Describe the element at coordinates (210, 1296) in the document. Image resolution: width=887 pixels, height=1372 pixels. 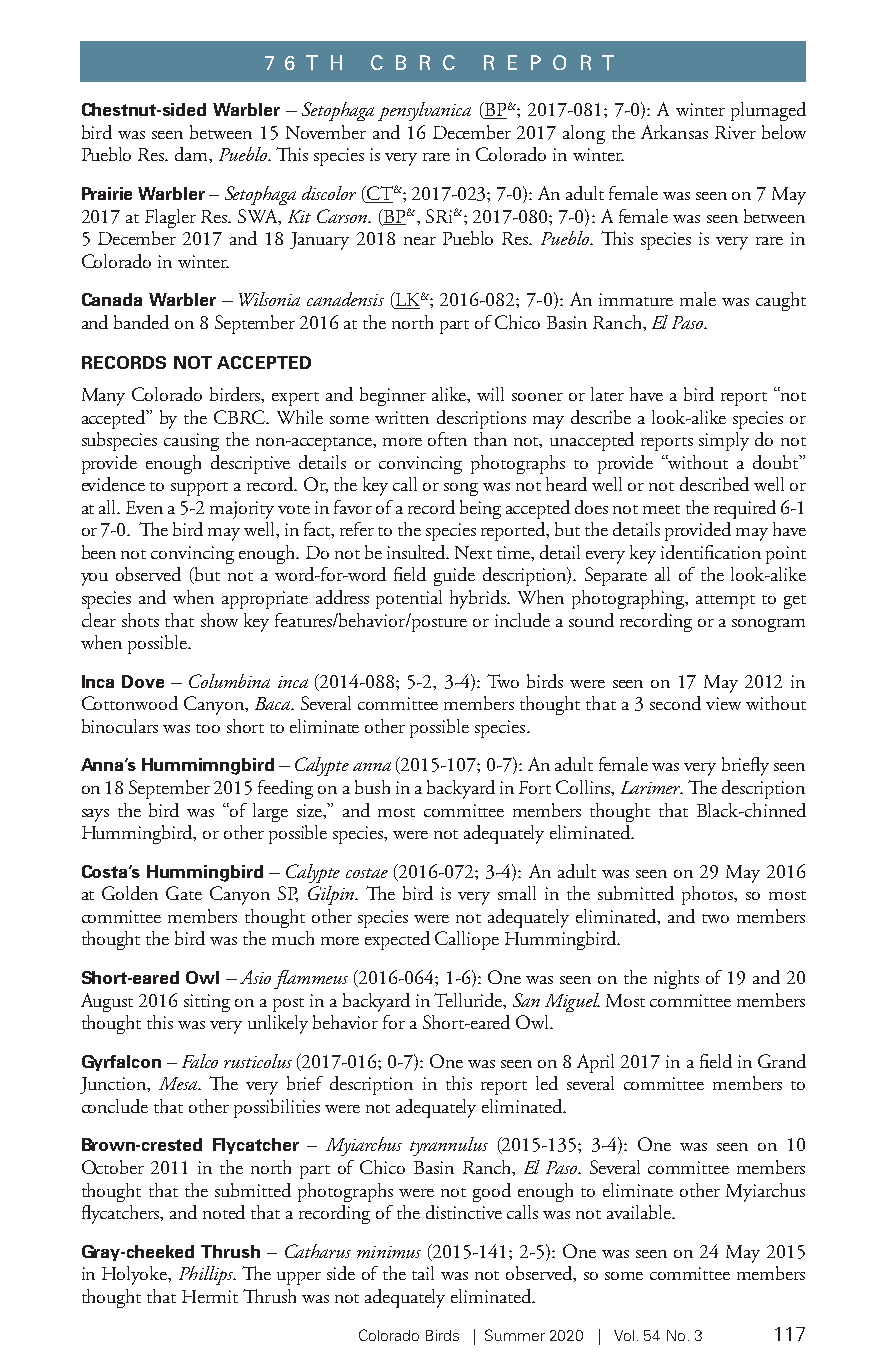
I see `Hermit` at that location.
